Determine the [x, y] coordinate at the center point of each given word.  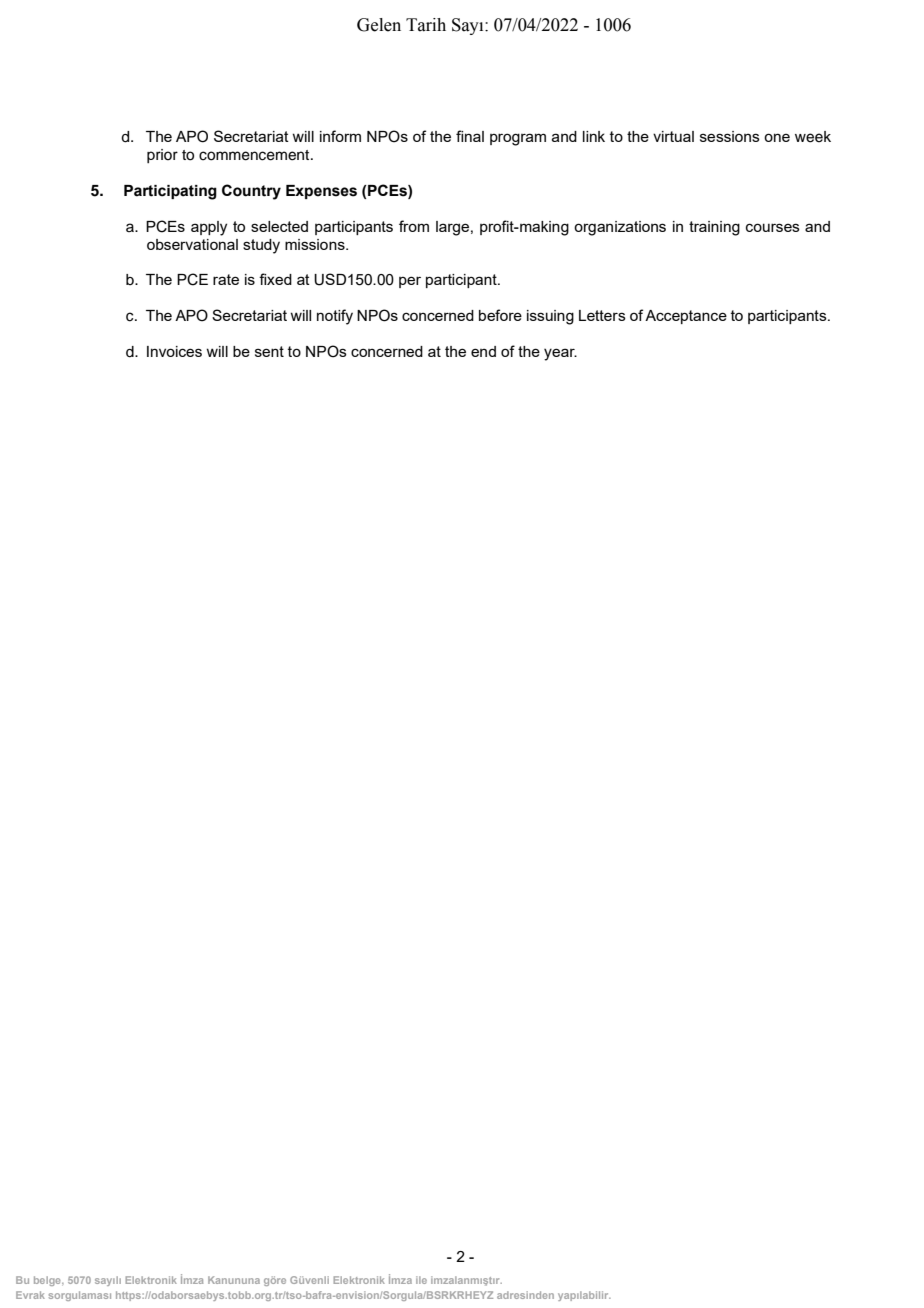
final [470, 136]
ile [421, 1280]
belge [48, 1281]
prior [162, 156]
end [483, 351]
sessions [730, 136]
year [560, 354]
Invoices [174, 351]
